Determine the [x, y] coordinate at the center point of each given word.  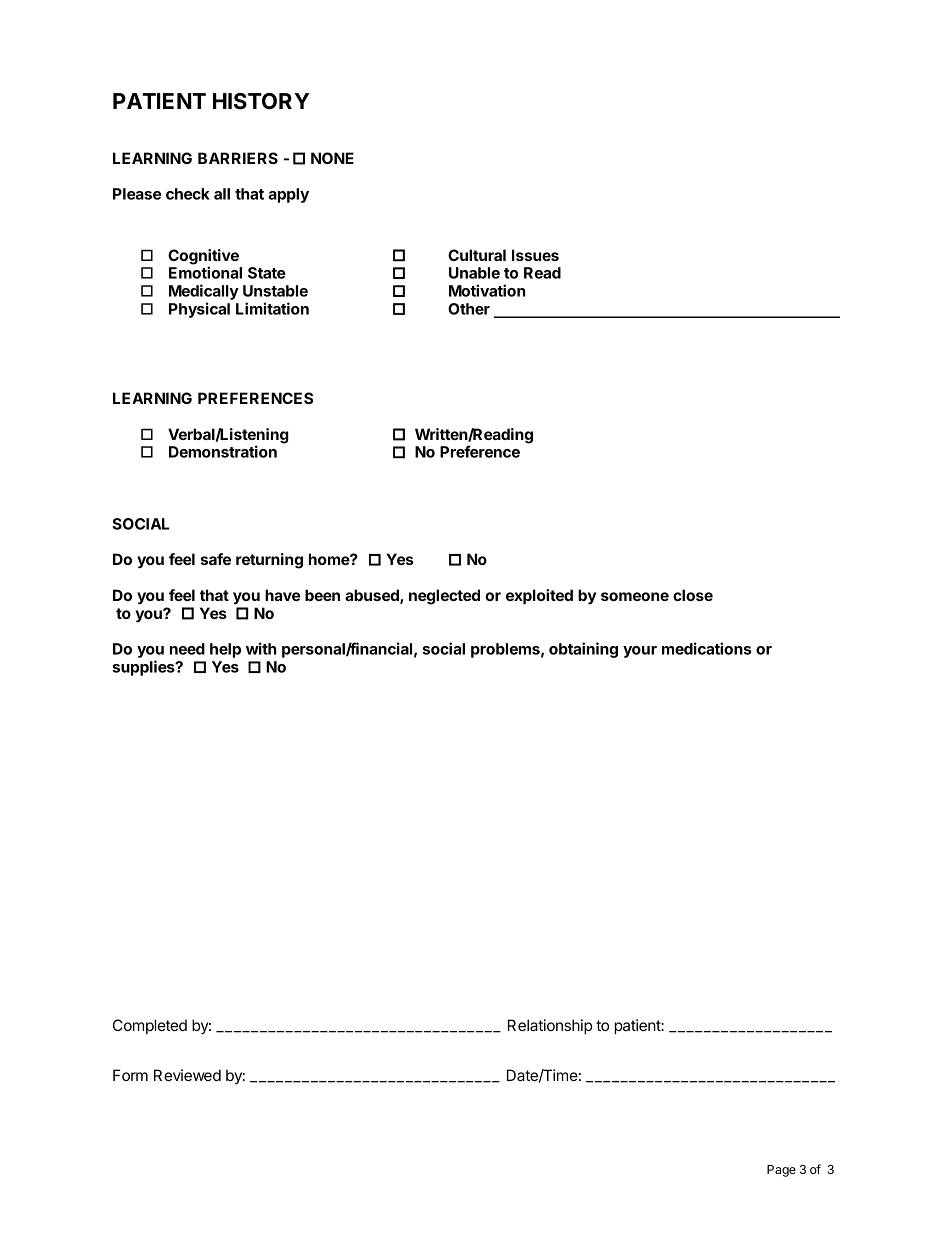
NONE [332, 158]
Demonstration [223, 451]
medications [706, 648]
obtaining [583, 650]
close [693, 595]
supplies [144, 668]
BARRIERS [238, 158]
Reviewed [187, 1075]
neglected [444, 597]
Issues [535, 255]
